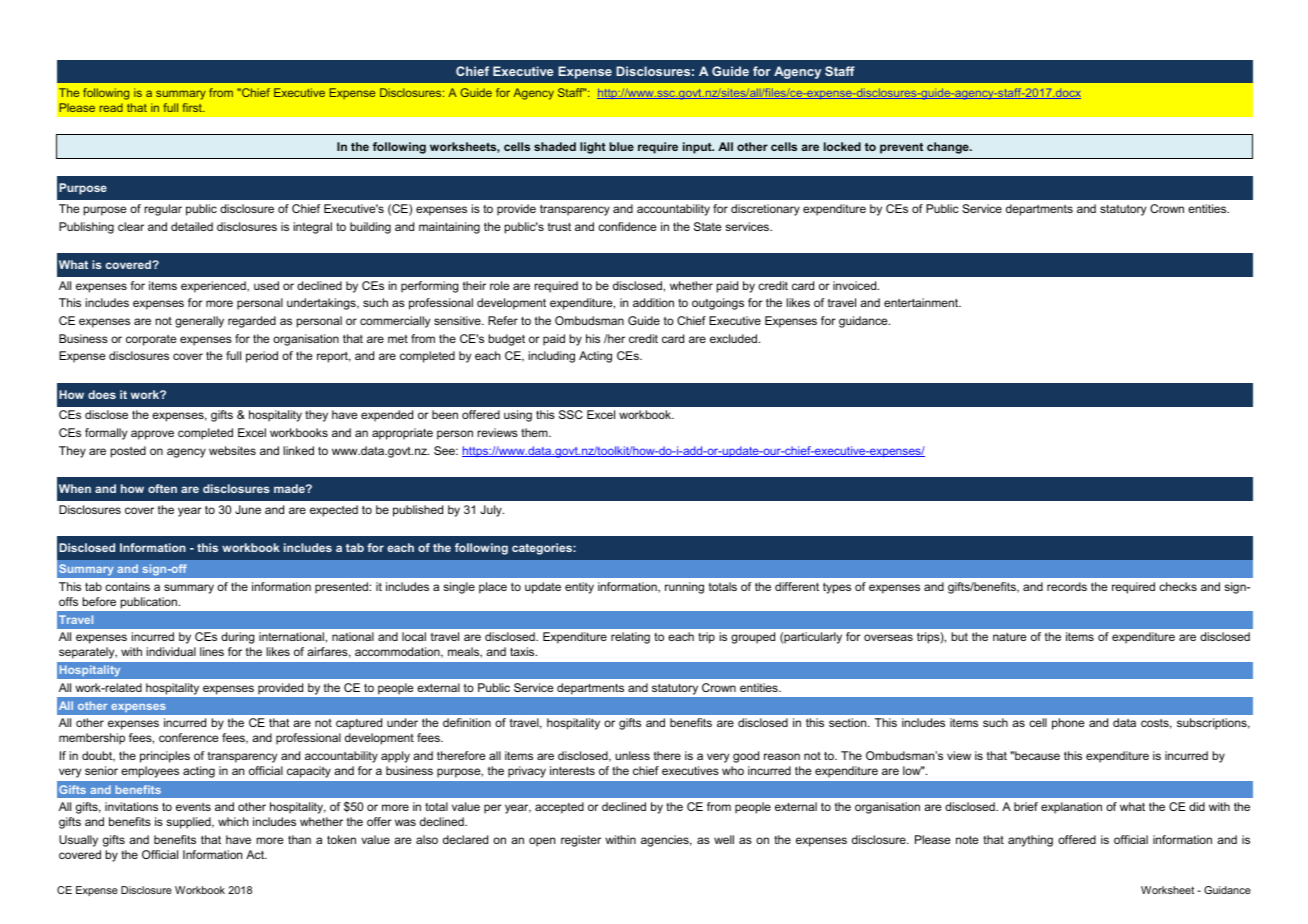  I want to click on first, so click(193, 107).
